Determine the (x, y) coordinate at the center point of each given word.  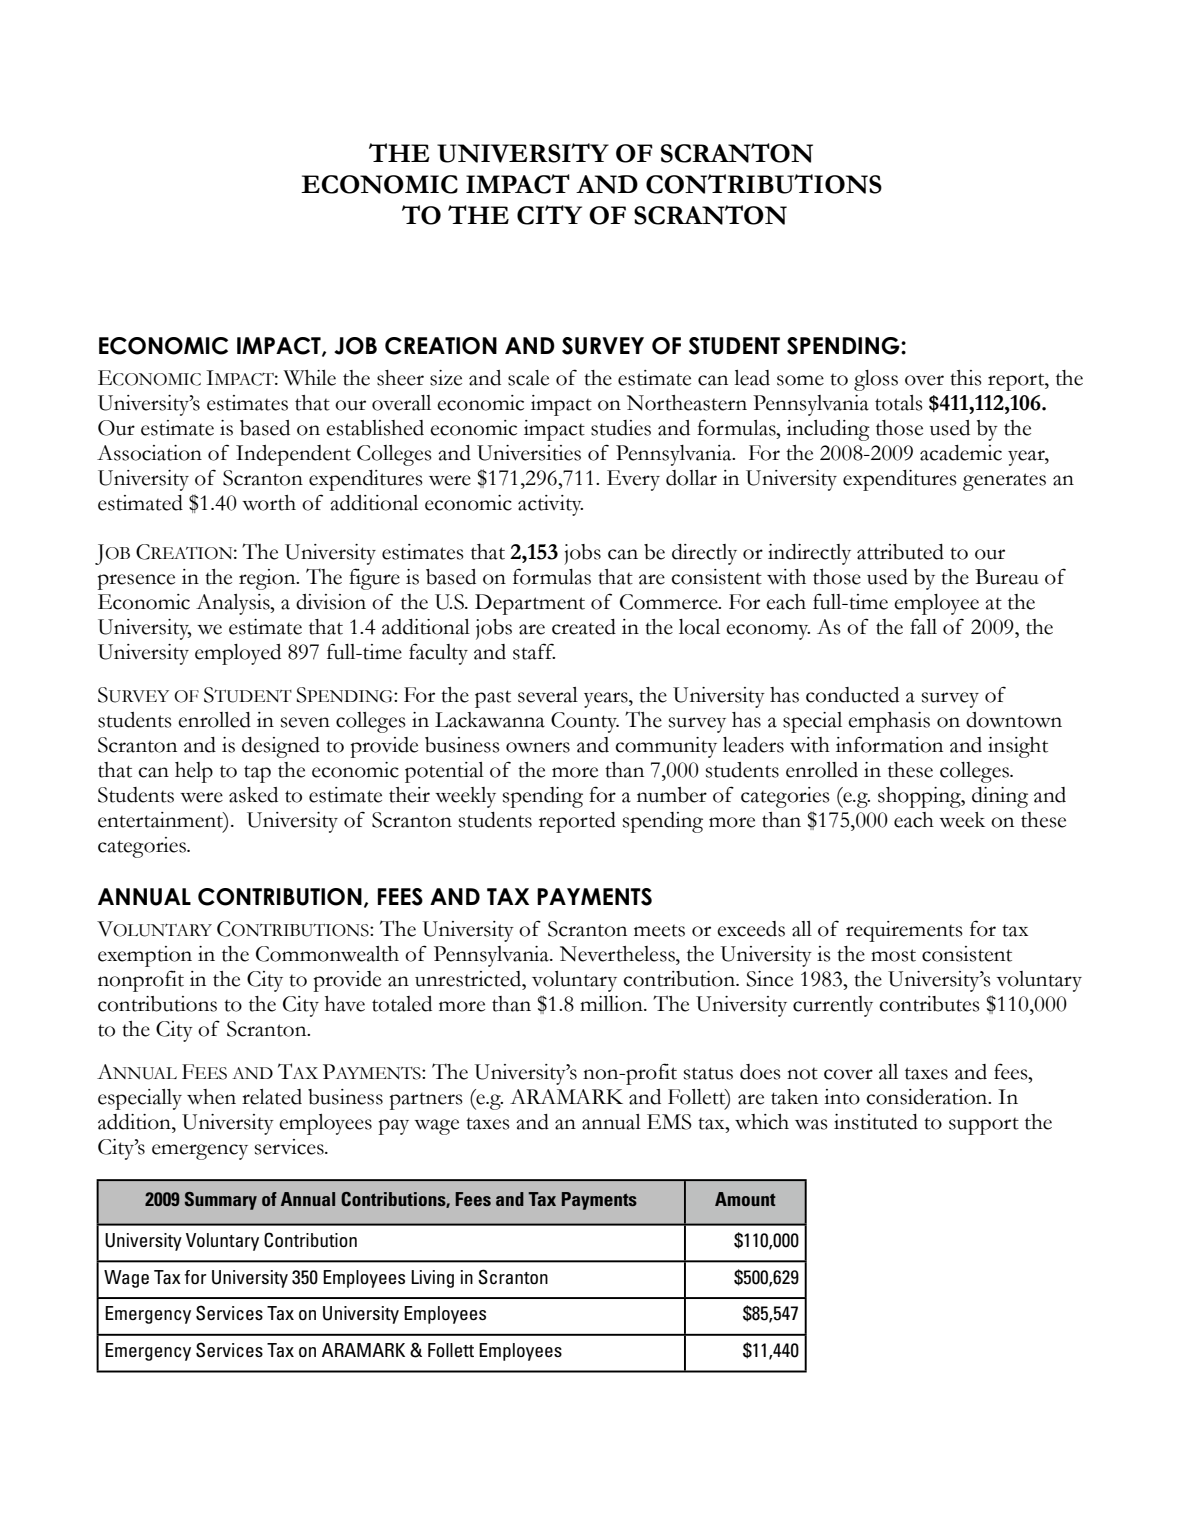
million (612, 1004)
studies (621, 428)
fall (923, 626)
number (672, 795)
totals (899, 403)
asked (253, 795)
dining (1000, 797)
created (584, 627)
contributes (929, 1004)
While (309, 378)
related (272, 1097)
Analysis (234, 604)
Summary (221, 1201)
